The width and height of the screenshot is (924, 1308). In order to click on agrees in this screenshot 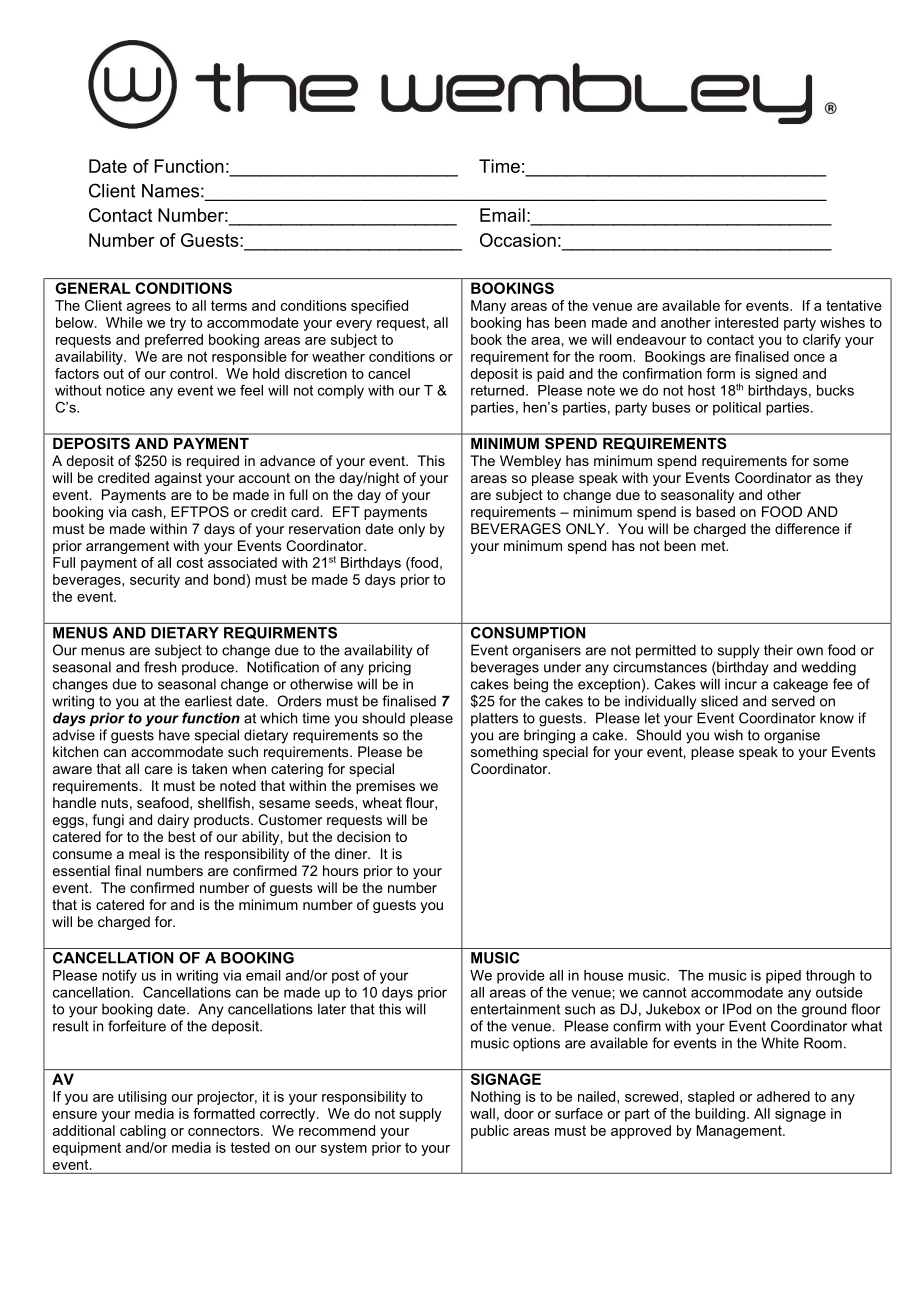, I will do `click(149, 308)`.
